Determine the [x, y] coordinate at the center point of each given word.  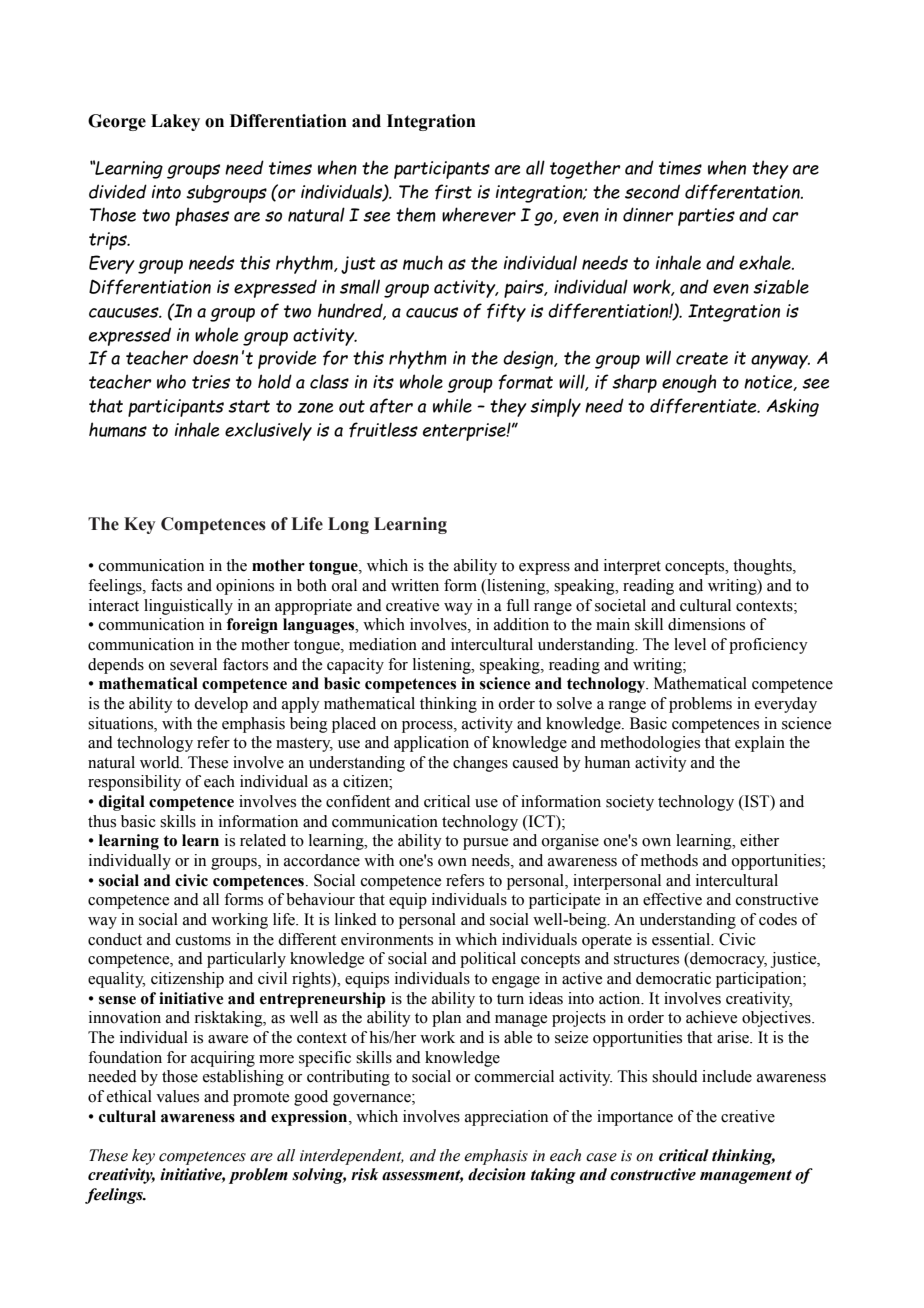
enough [689, 383]
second [652, 191]
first [453, 192]
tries [211, 382]
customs [203, 940]
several [193, 664]
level [690, 644]
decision [497, 1174]
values [177, 1096]
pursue [485, 844]
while [452, 405]
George [117, 122]
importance [635, 1118]
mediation [383, 644]
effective [672, 899]
